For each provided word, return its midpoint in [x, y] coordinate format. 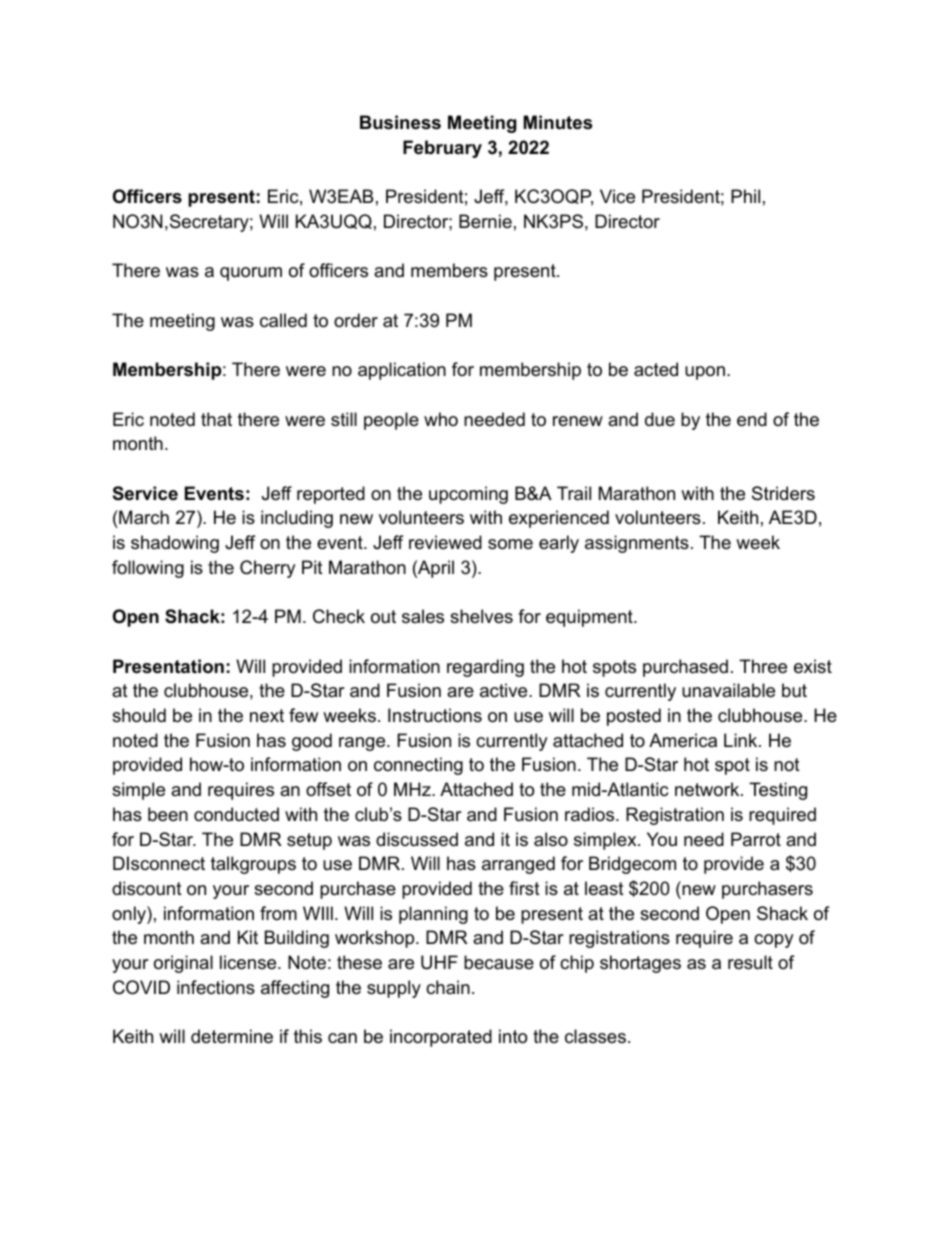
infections [216, 987]
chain [448, 987]
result [750, 962]
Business [400, 122]
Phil [745, 196]
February [442, 149]
